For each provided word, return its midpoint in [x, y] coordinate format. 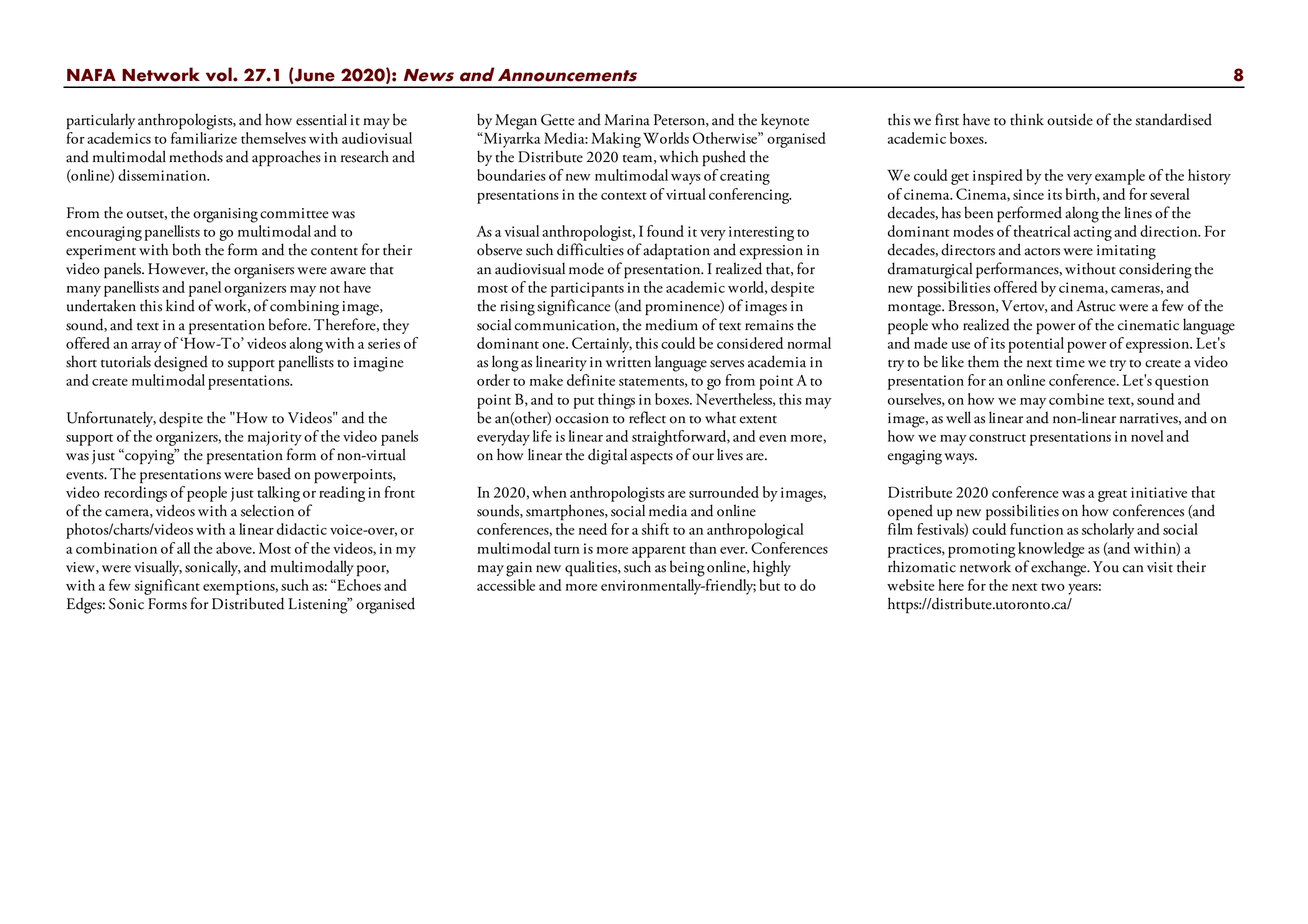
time [1070, 362]
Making [616, 140]
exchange [1060, 568]
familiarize [204, 138]
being [687, 568]
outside [1070, 119]
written [628, 362]
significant [167, 587]
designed [181, 363]
